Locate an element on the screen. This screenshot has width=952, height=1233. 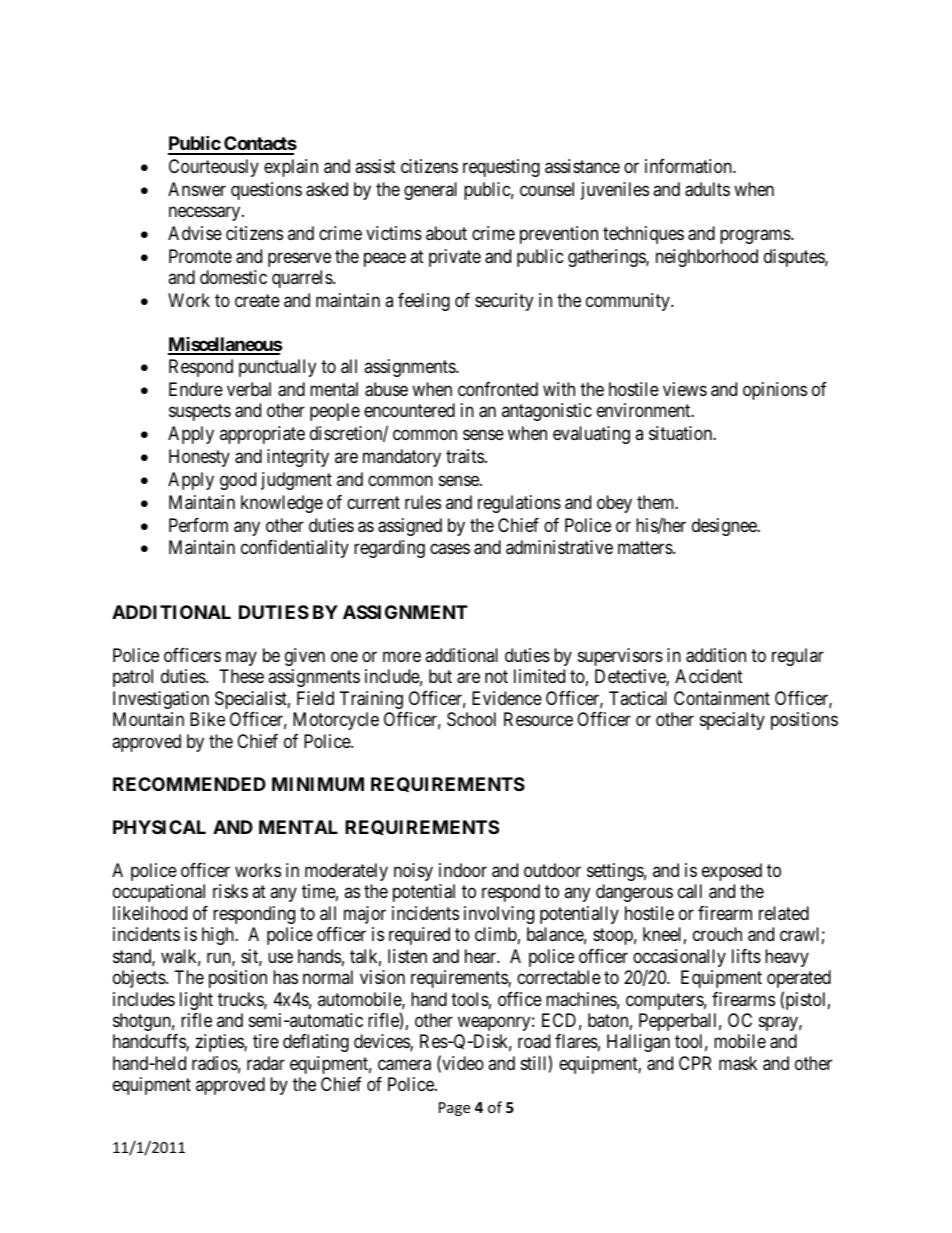
suspects is located at coordinates (200, 413).
